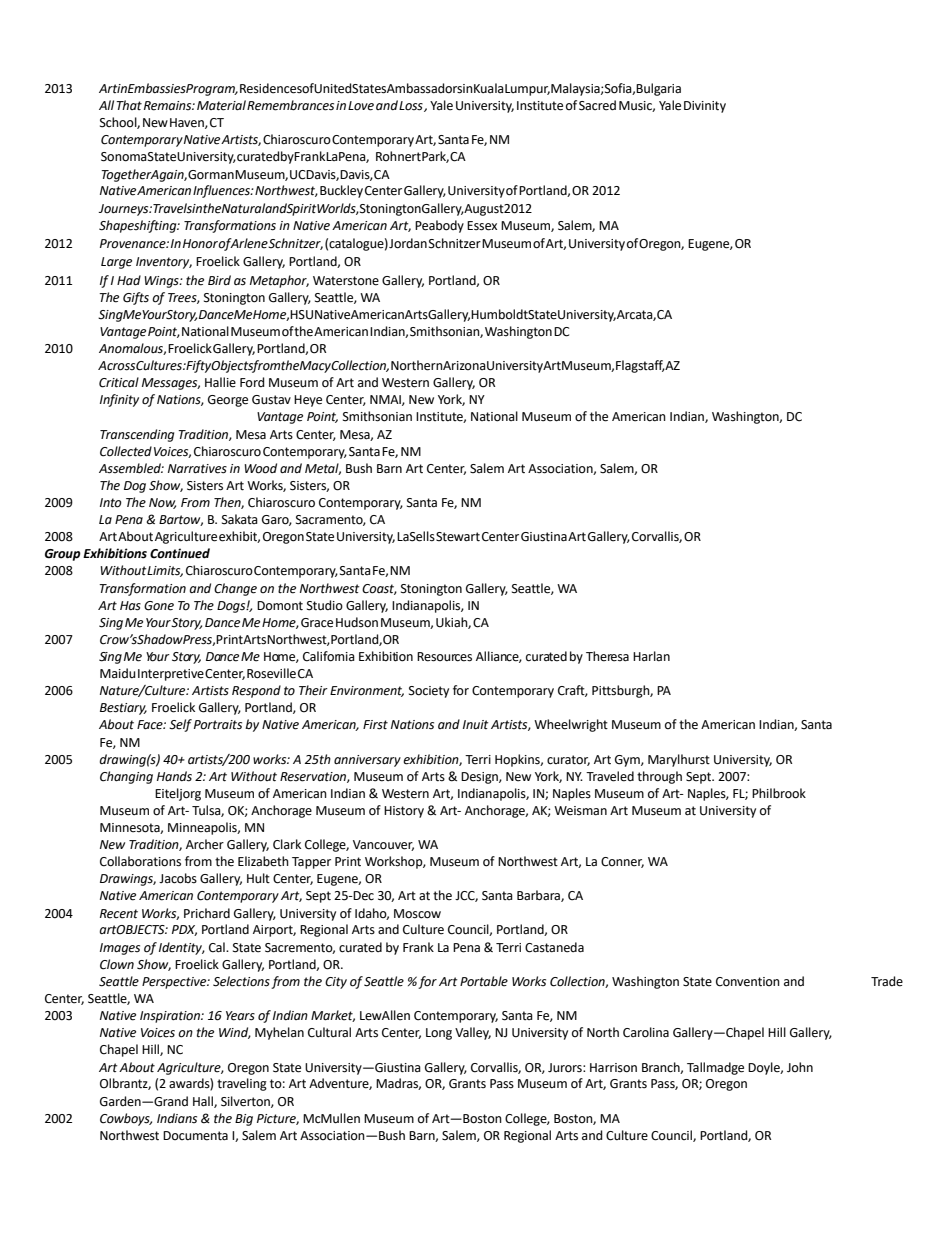 The image size is (952, 1233). Describe the element at coordinates (439, 226) in the document. I see `Peabody` at that location.
